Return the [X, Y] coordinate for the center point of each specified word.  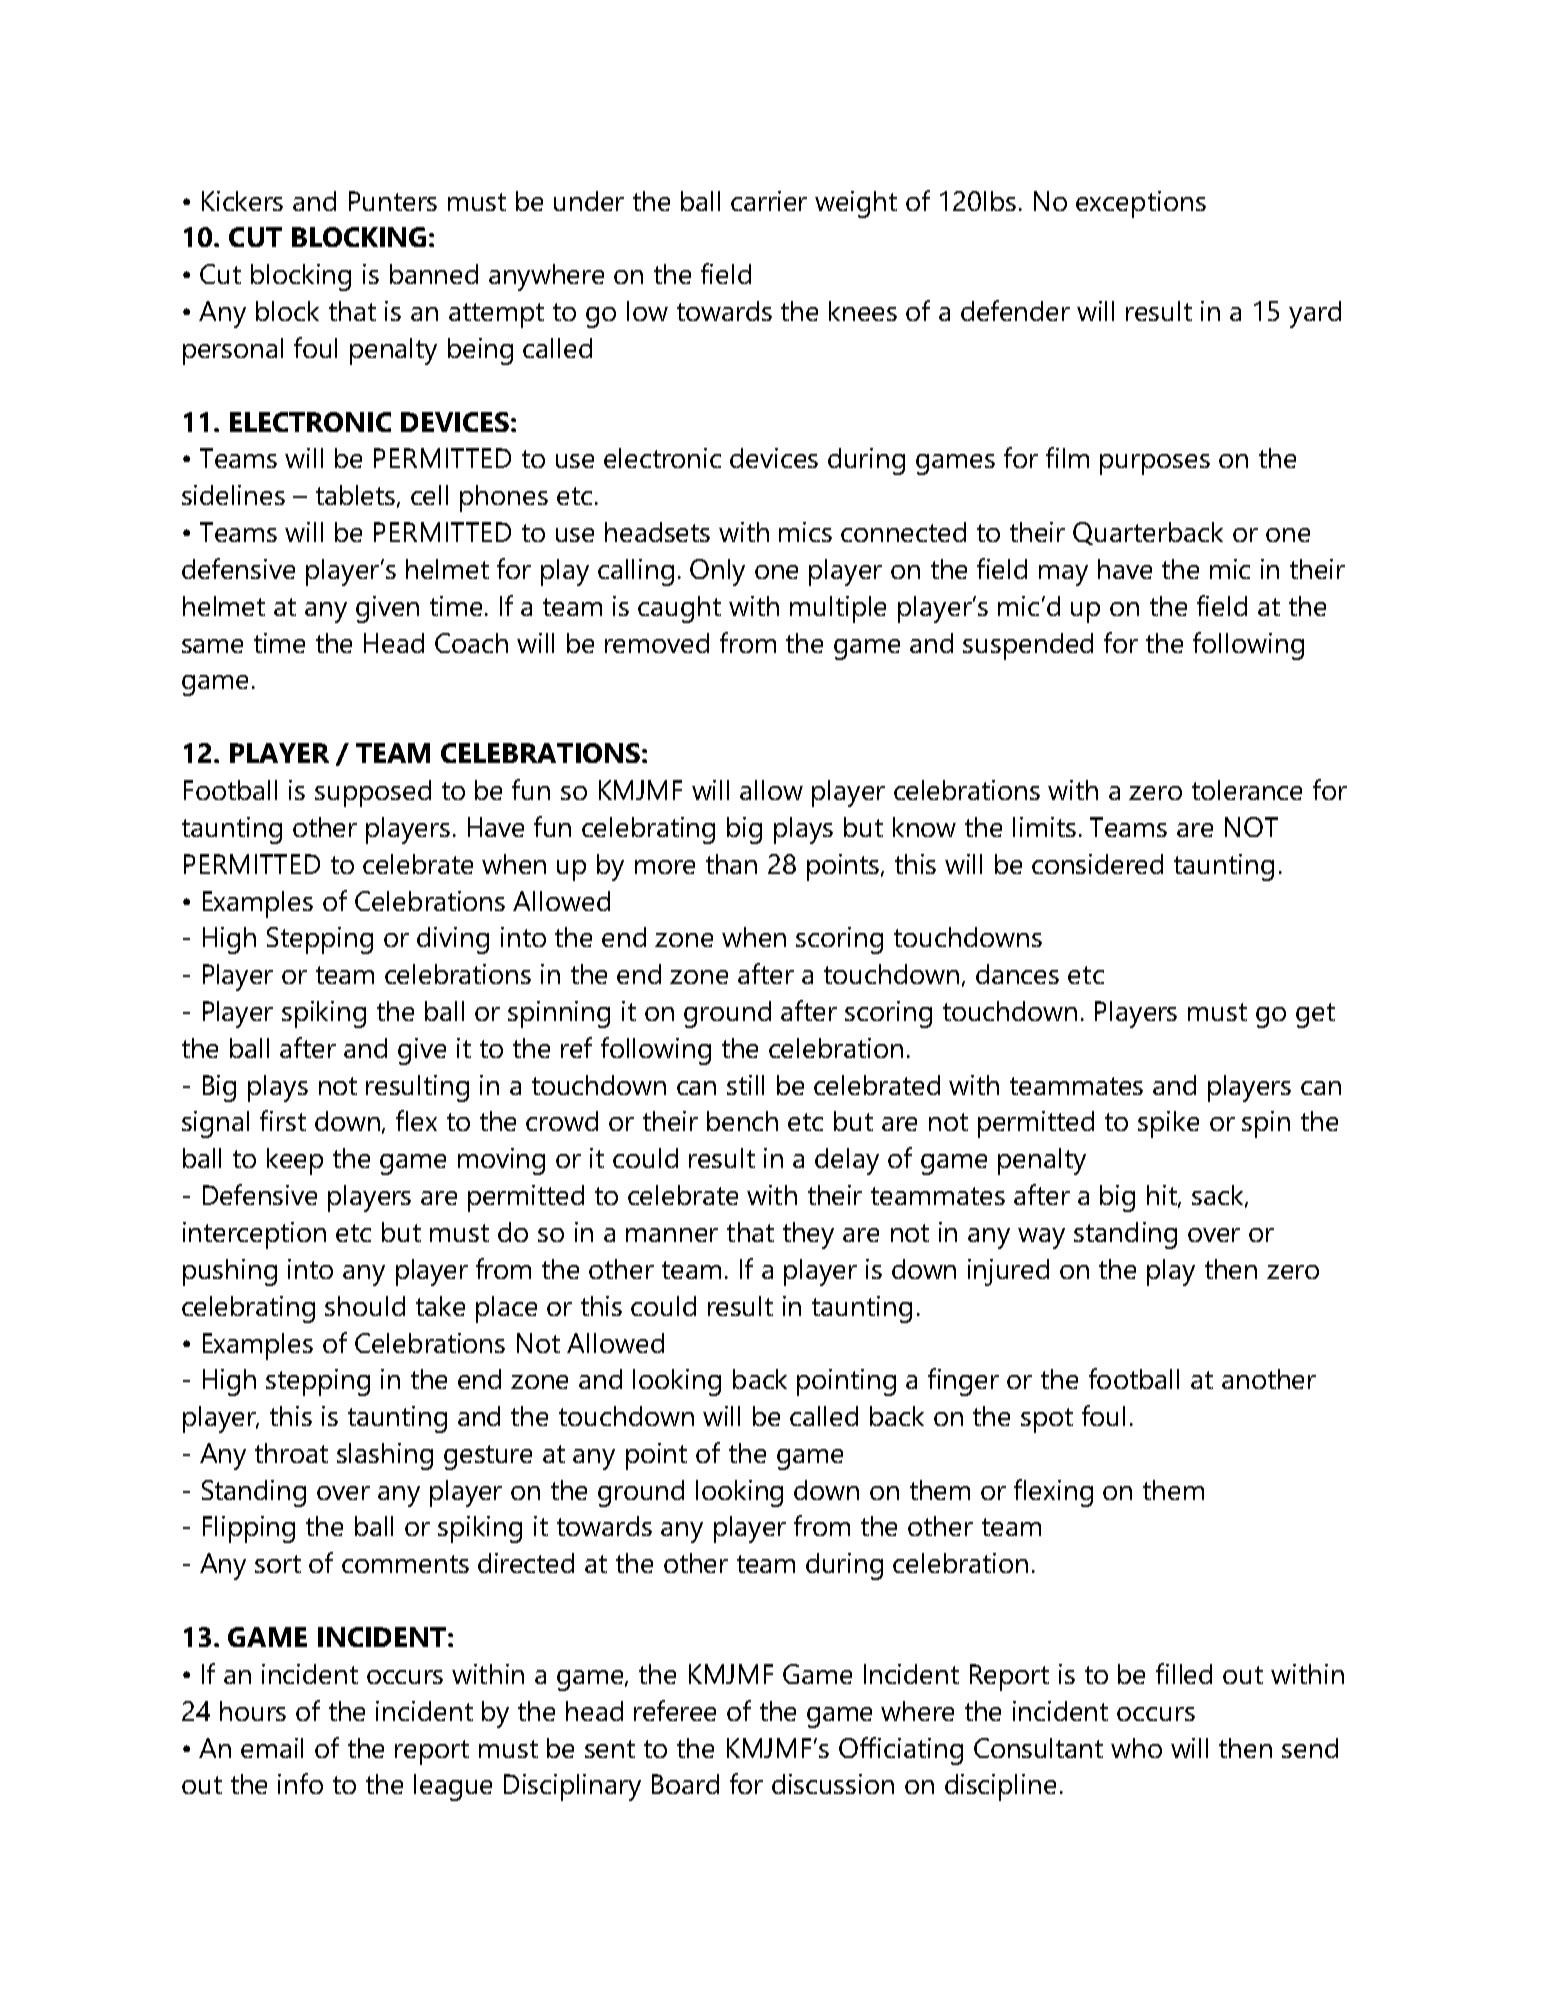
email [272, 1748]
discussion [833, 1784]
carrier [769, 201]
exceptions [1141, 204]
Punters [393, 201]
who [1136, 1748]
